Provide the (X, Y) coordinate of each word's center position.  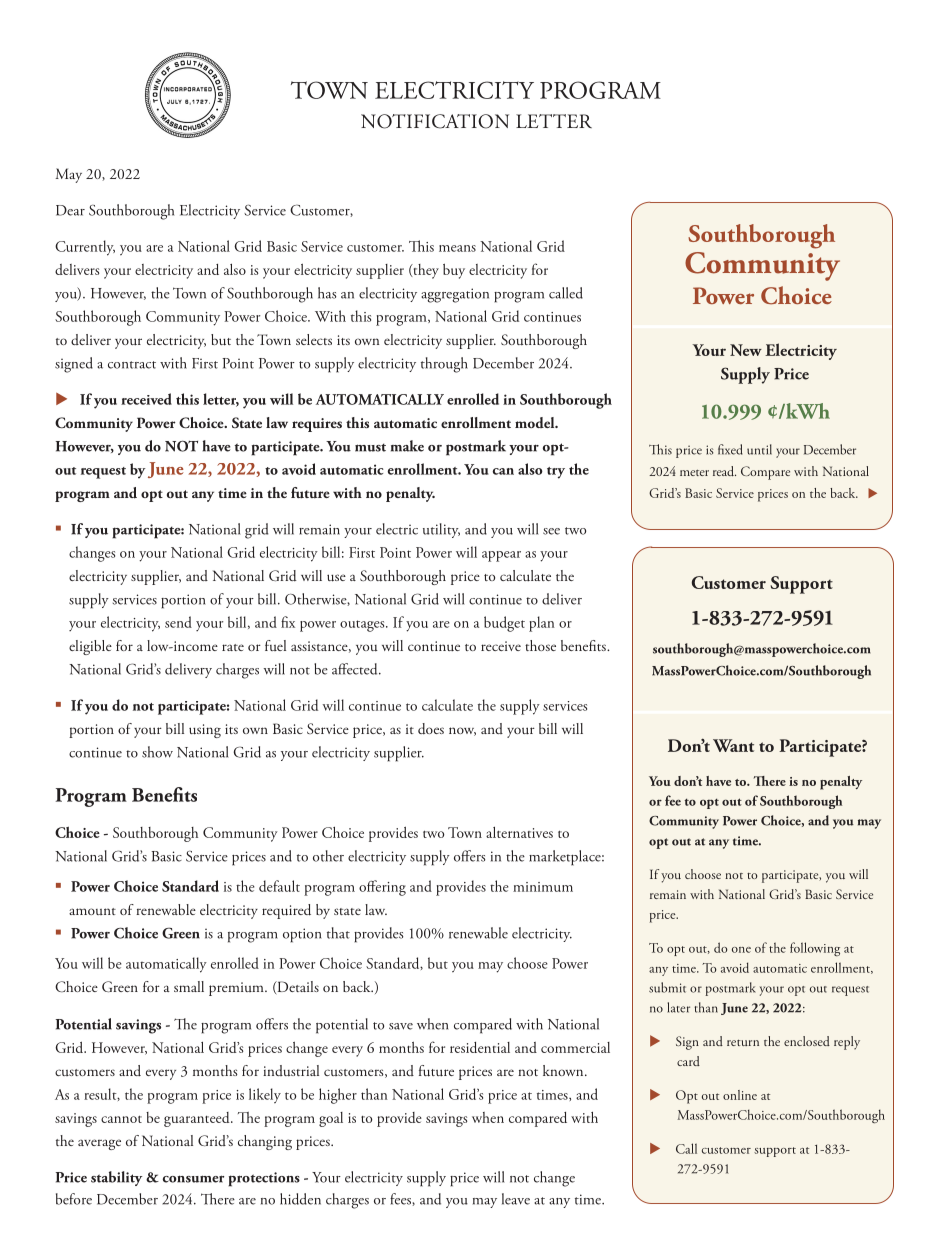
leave (516, 1199)
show (157, 752)
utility (441, 530)
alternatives (519, 832)
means (457, 248)
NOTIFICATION (435, 121)
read (724, 471)
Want (733, 745)
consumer (193, 1179)
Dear (70, 210)
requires (317, 425)
